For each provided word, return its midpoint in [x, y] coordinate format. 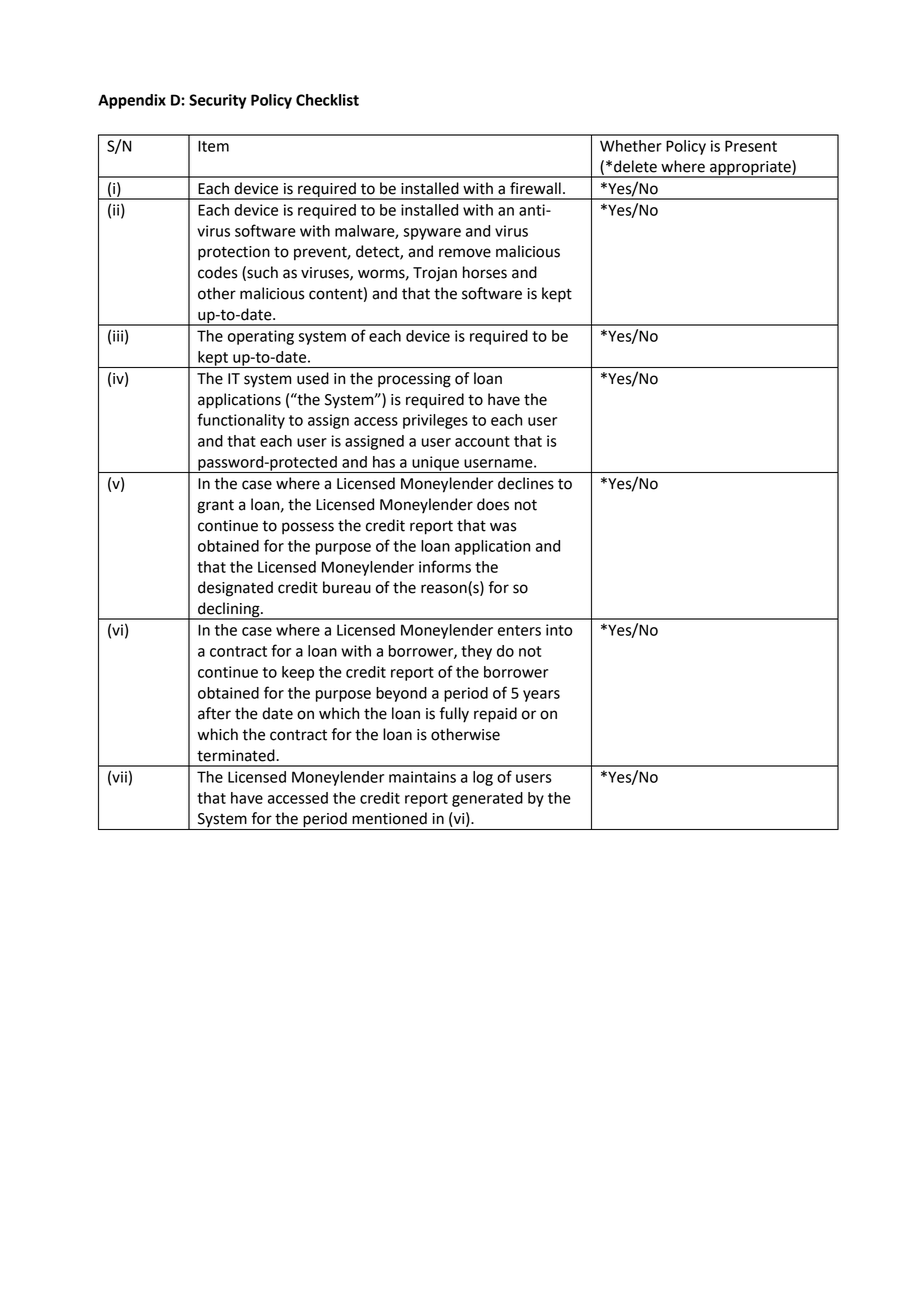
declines [526, 483]
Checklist [327, 100]
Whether [631, 146]
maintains [422, 777]
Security [217, 101]
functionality [241, 421]
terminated [237, 755]
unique [435, 464]
